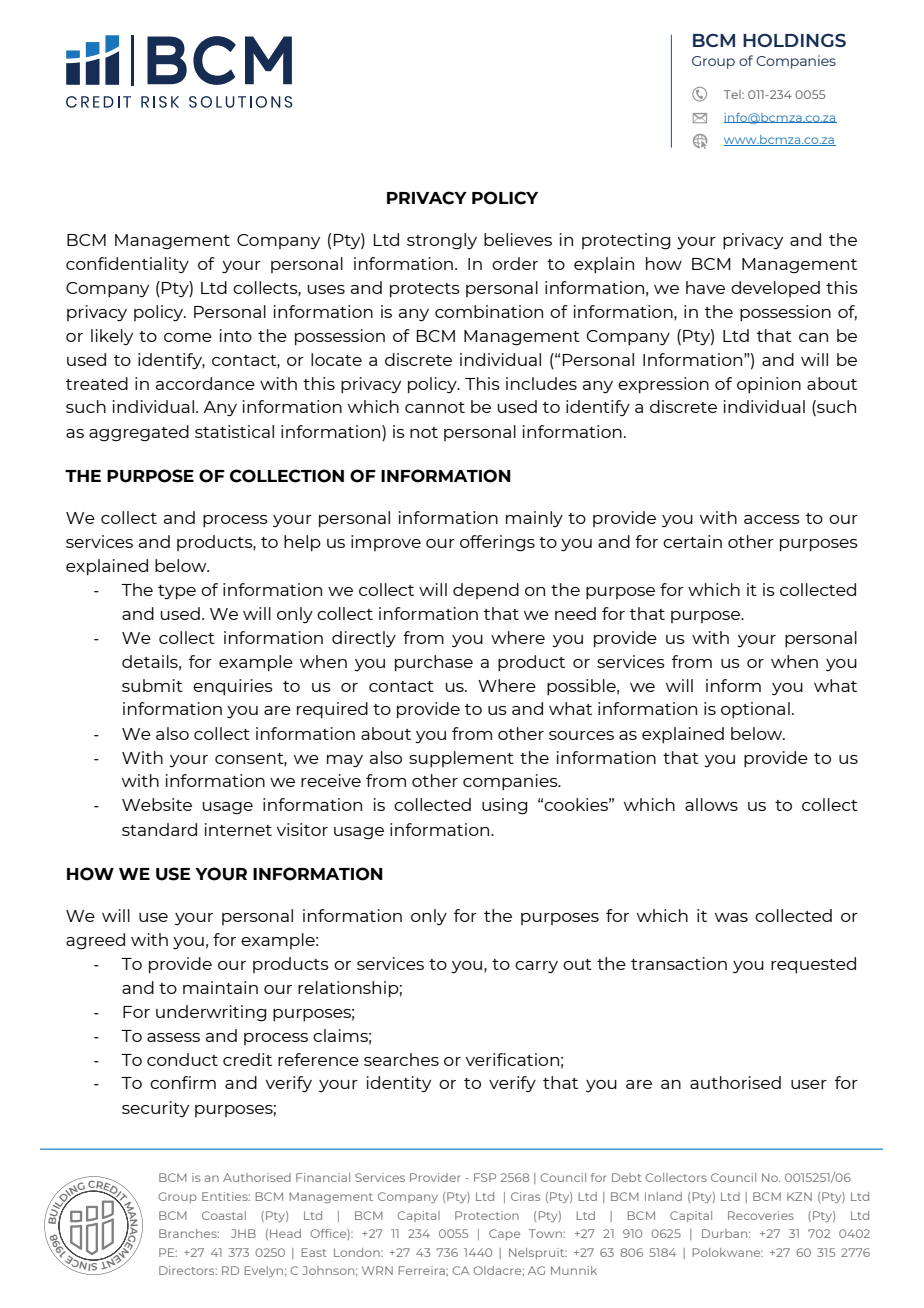  Describe the element at coordinates (755, 710) in the screenshot. I see `optional` at that location.
